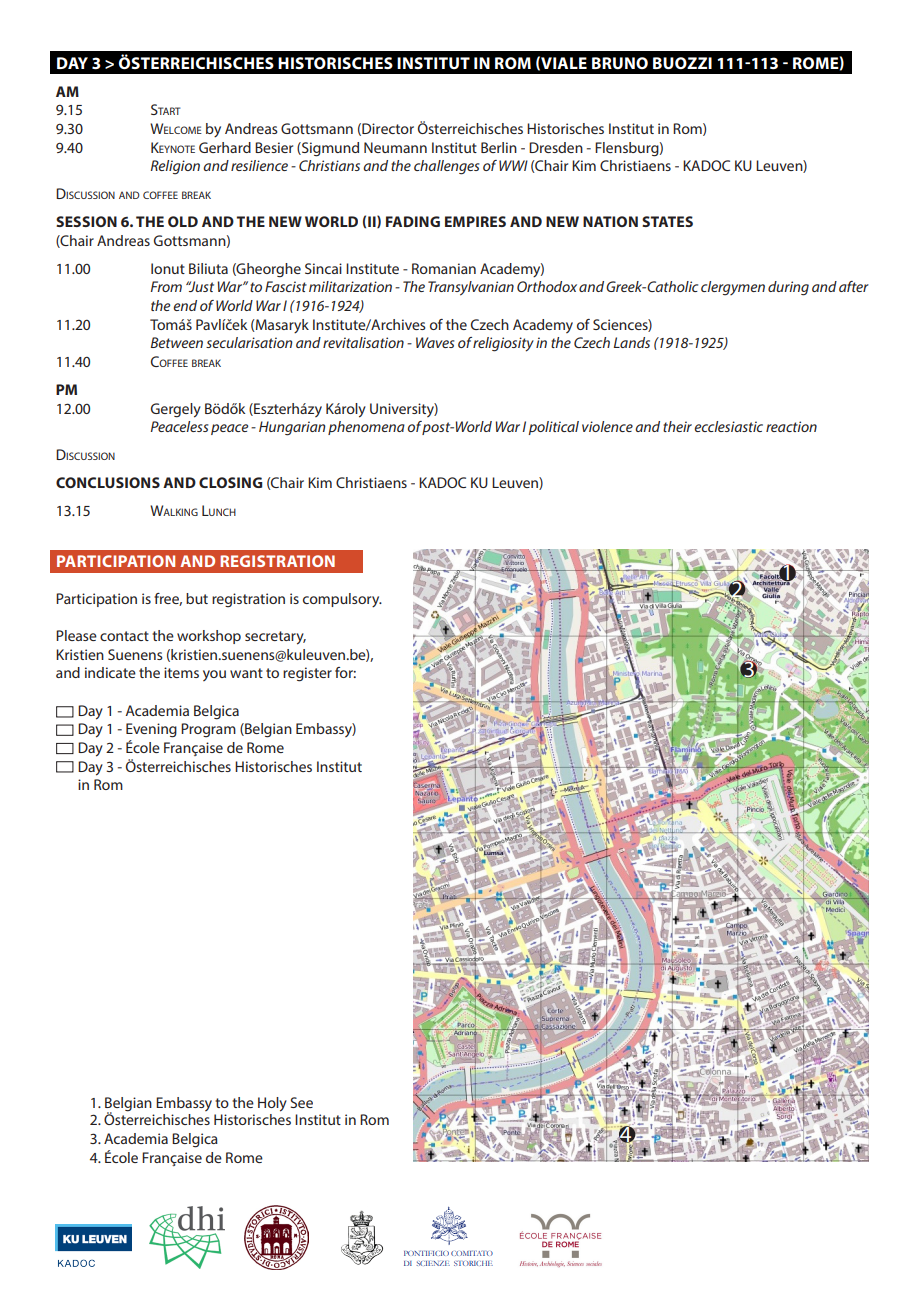 The height and width of the image is (1308, 924). Describe the element at coordinates (272, 1104) in the image. I see `Holy` at that location.
